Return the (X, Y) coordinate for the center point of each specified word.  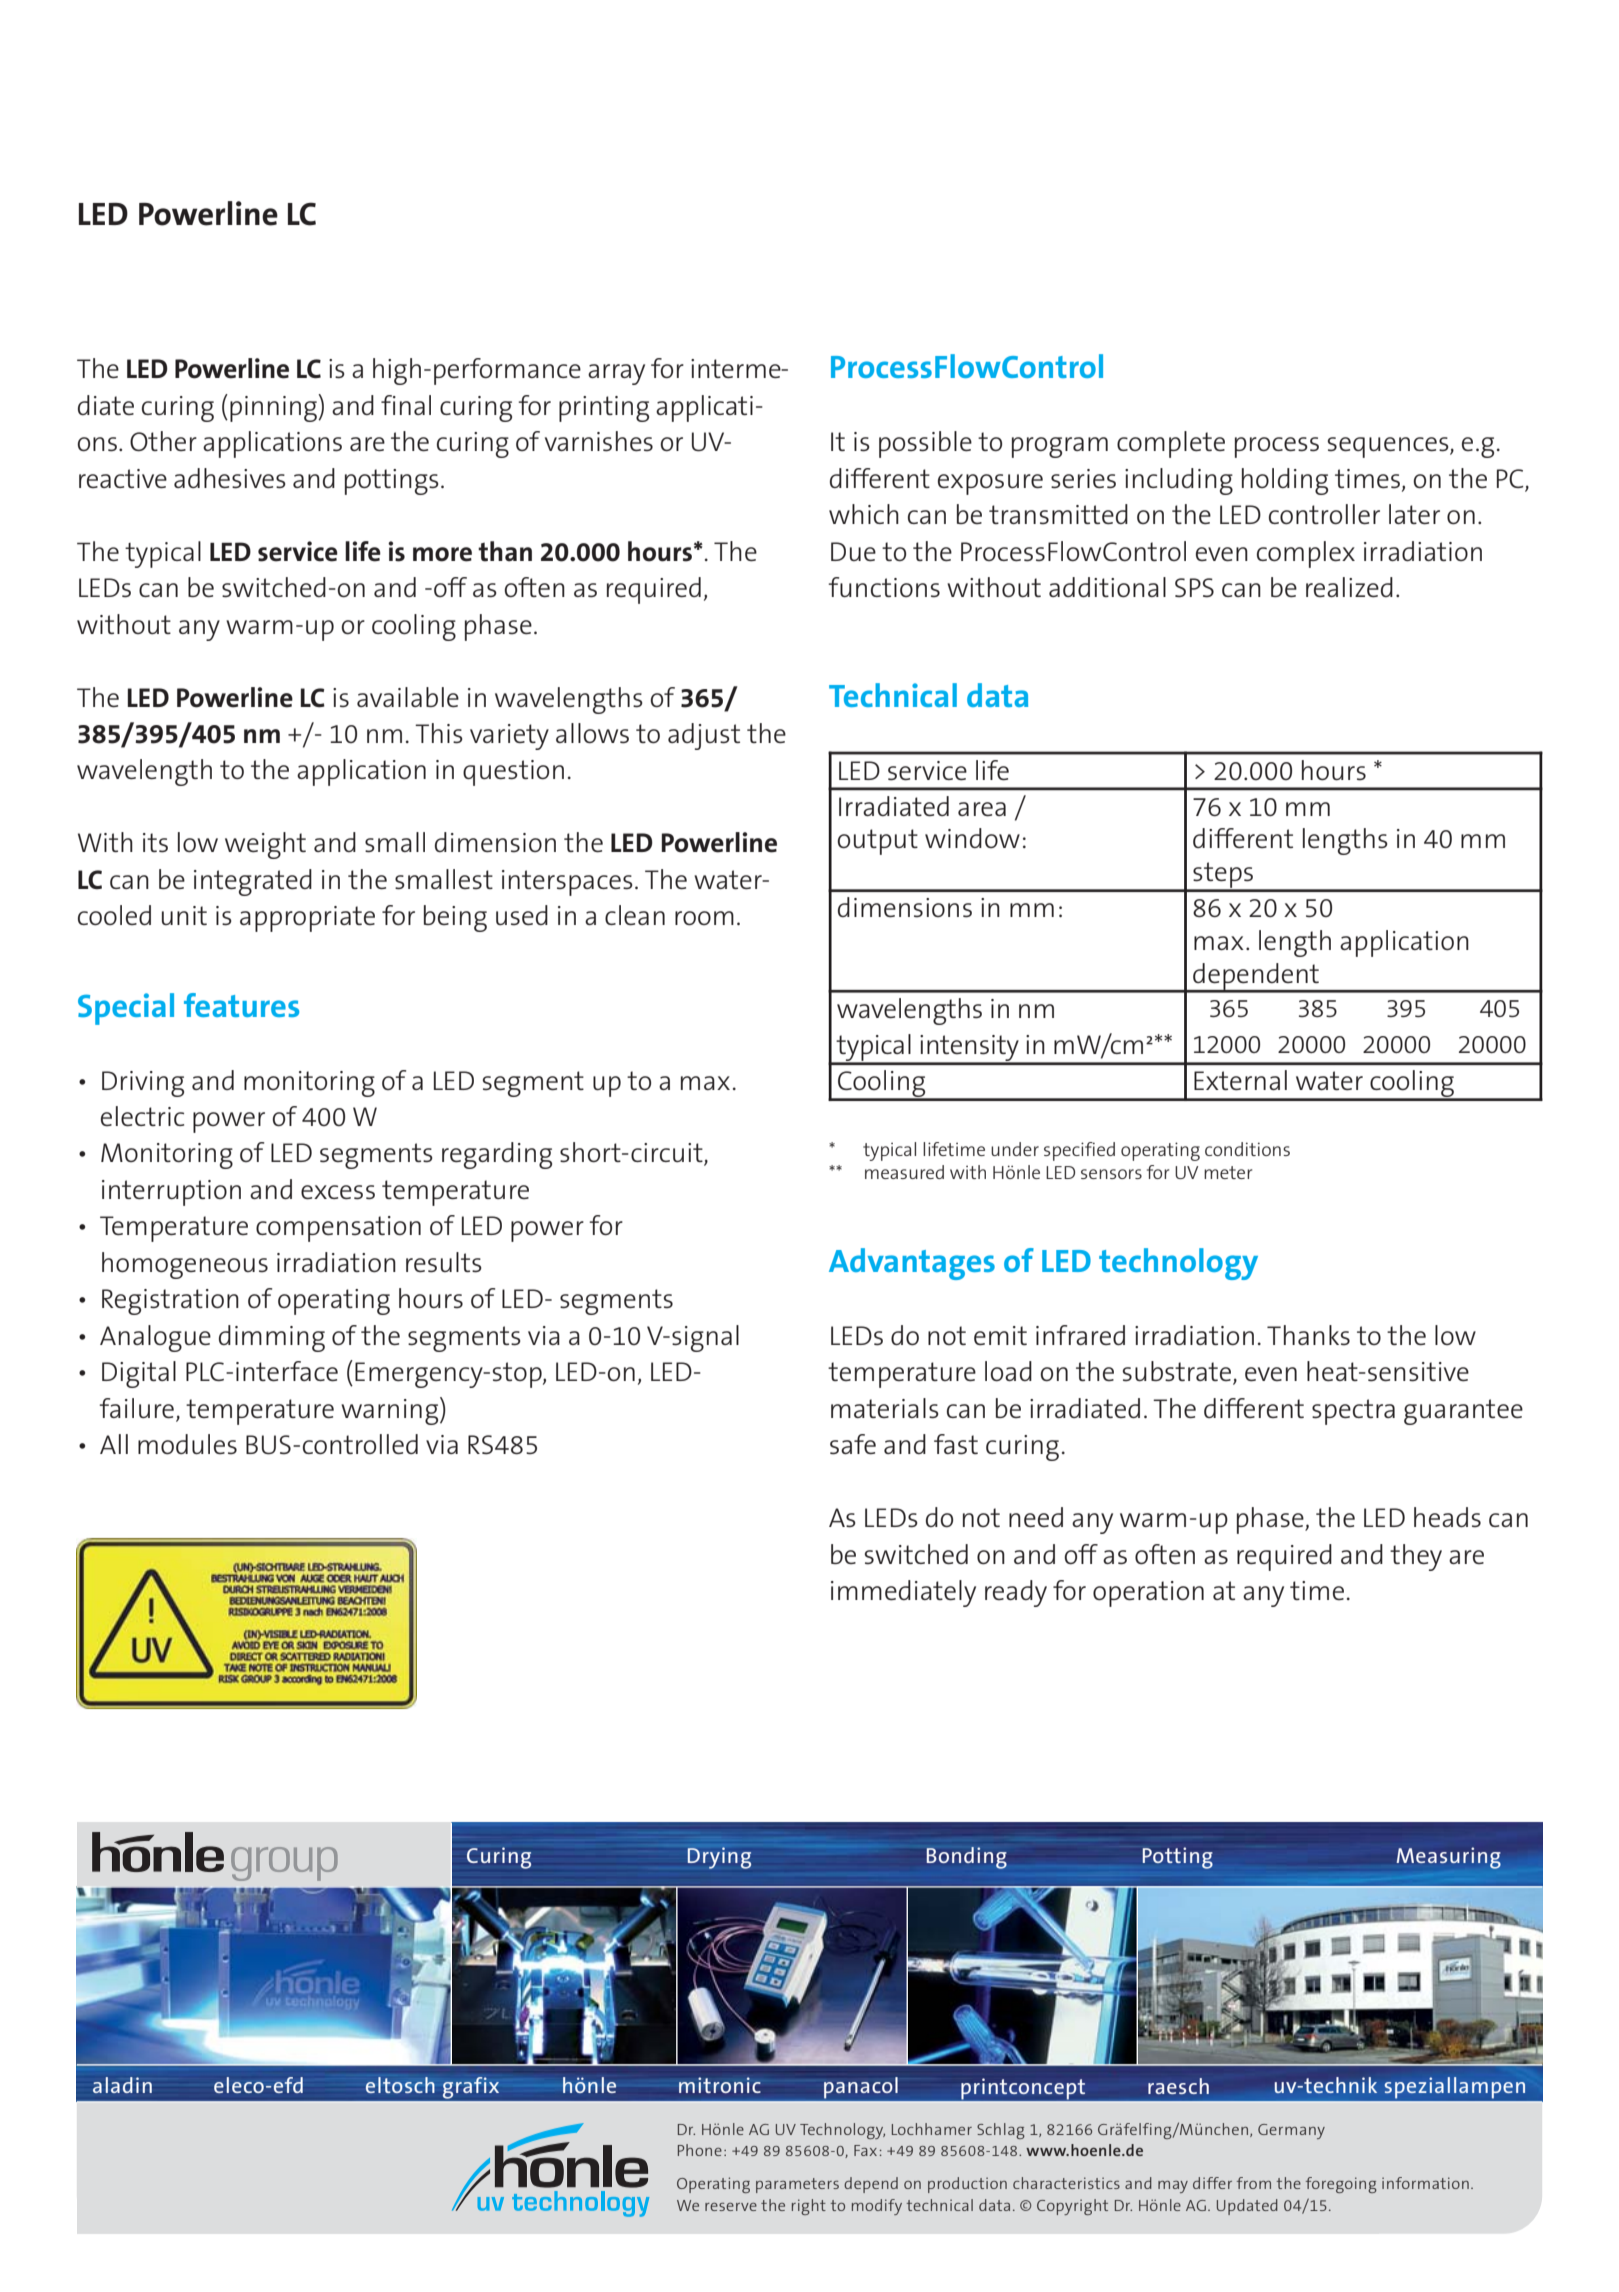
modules (187, 1444)
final (406, 405)
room (704, 918)
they (1416, 1557)
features (241, 1005)
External (1240, 1080)
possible (925, 444)
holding (1285, 481)
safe (853, 1444)
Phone (700, 2150)
